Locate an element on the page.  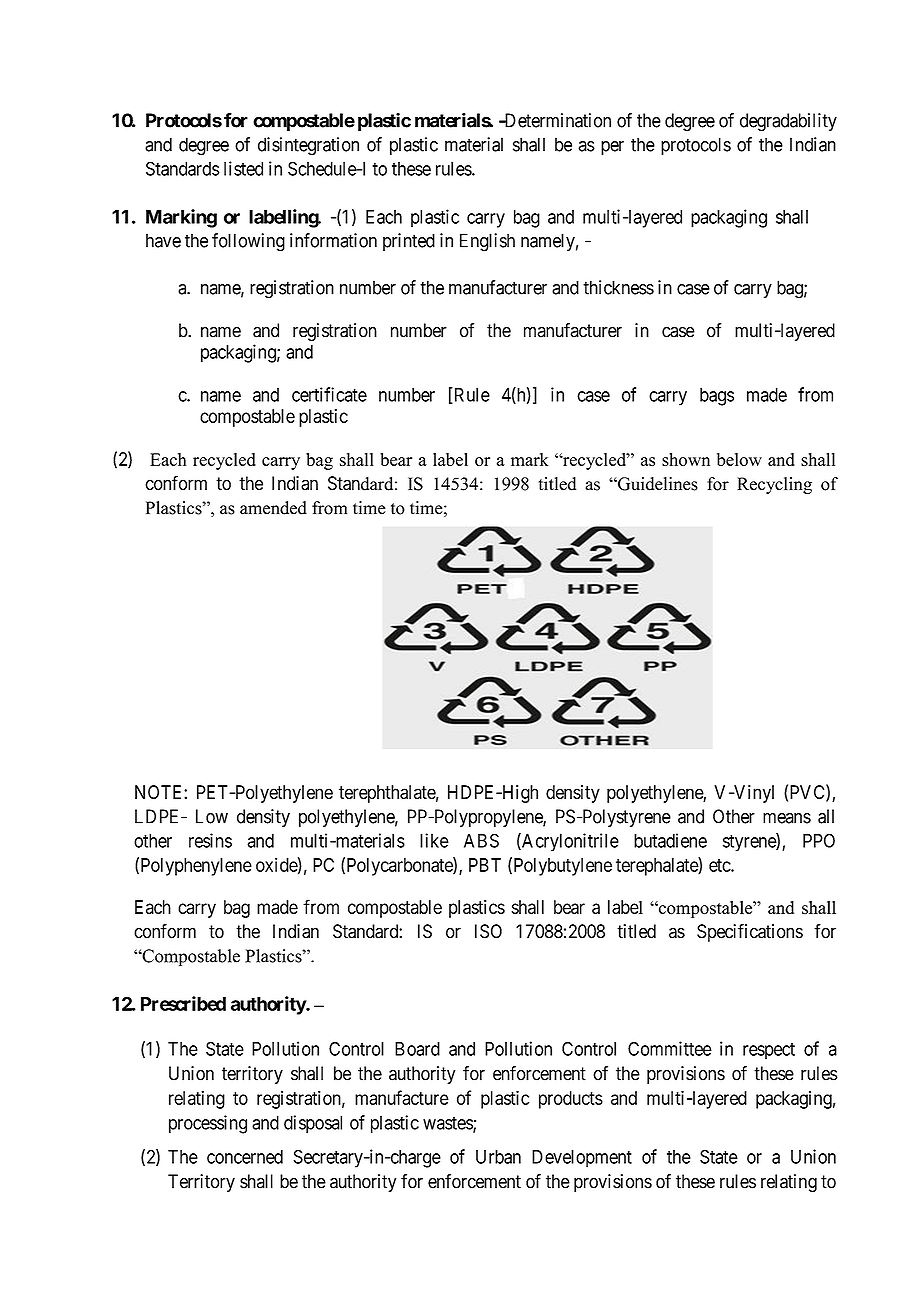
per is located at coordinates (612, 148).
